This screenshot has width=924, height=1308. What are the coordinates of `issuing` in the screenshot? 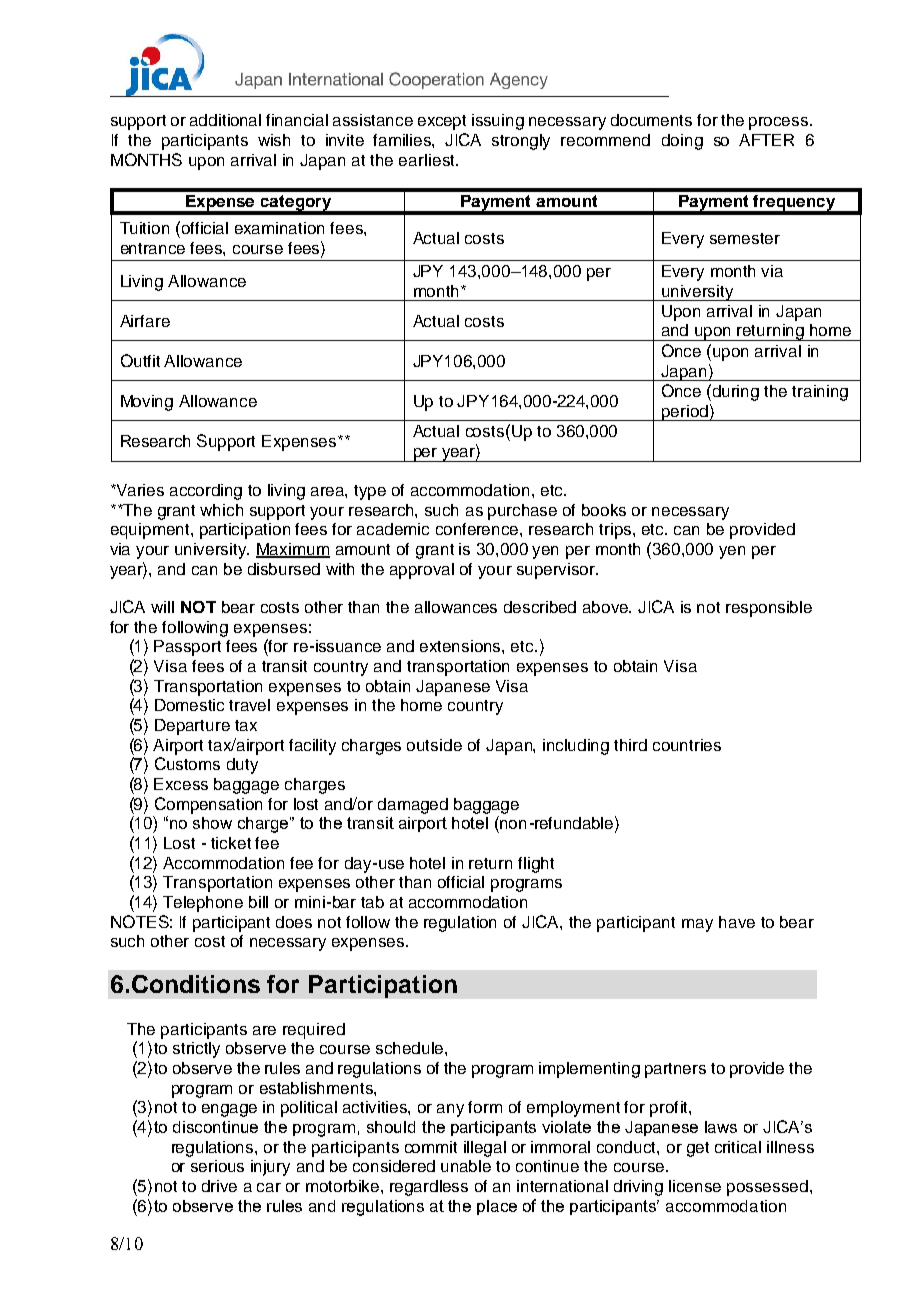 It's located at (498, 122).
